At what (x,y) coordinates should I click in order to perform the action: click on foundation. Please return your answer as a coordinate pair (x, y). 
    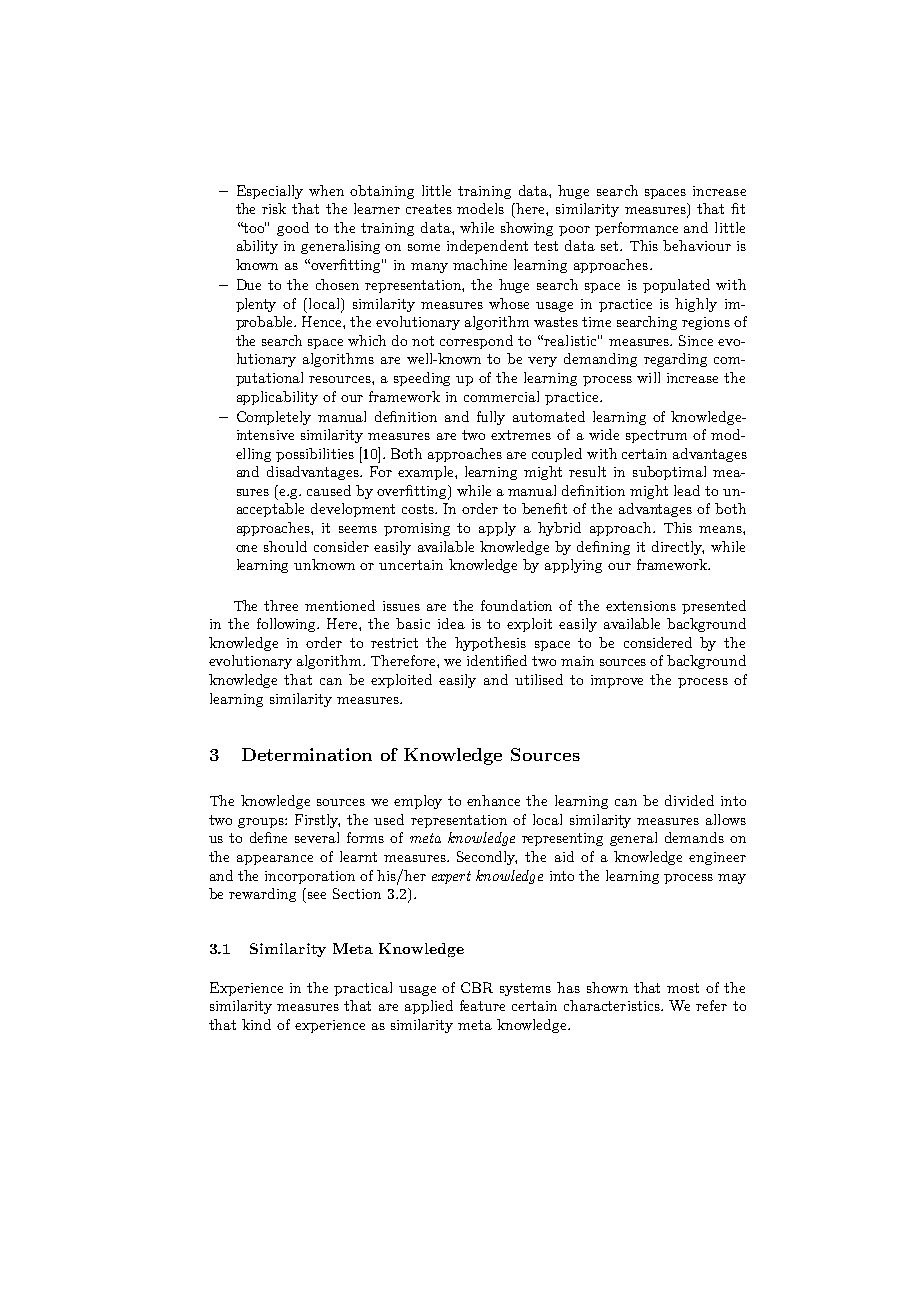
    Looking at the image, I should click on (516, 605).
